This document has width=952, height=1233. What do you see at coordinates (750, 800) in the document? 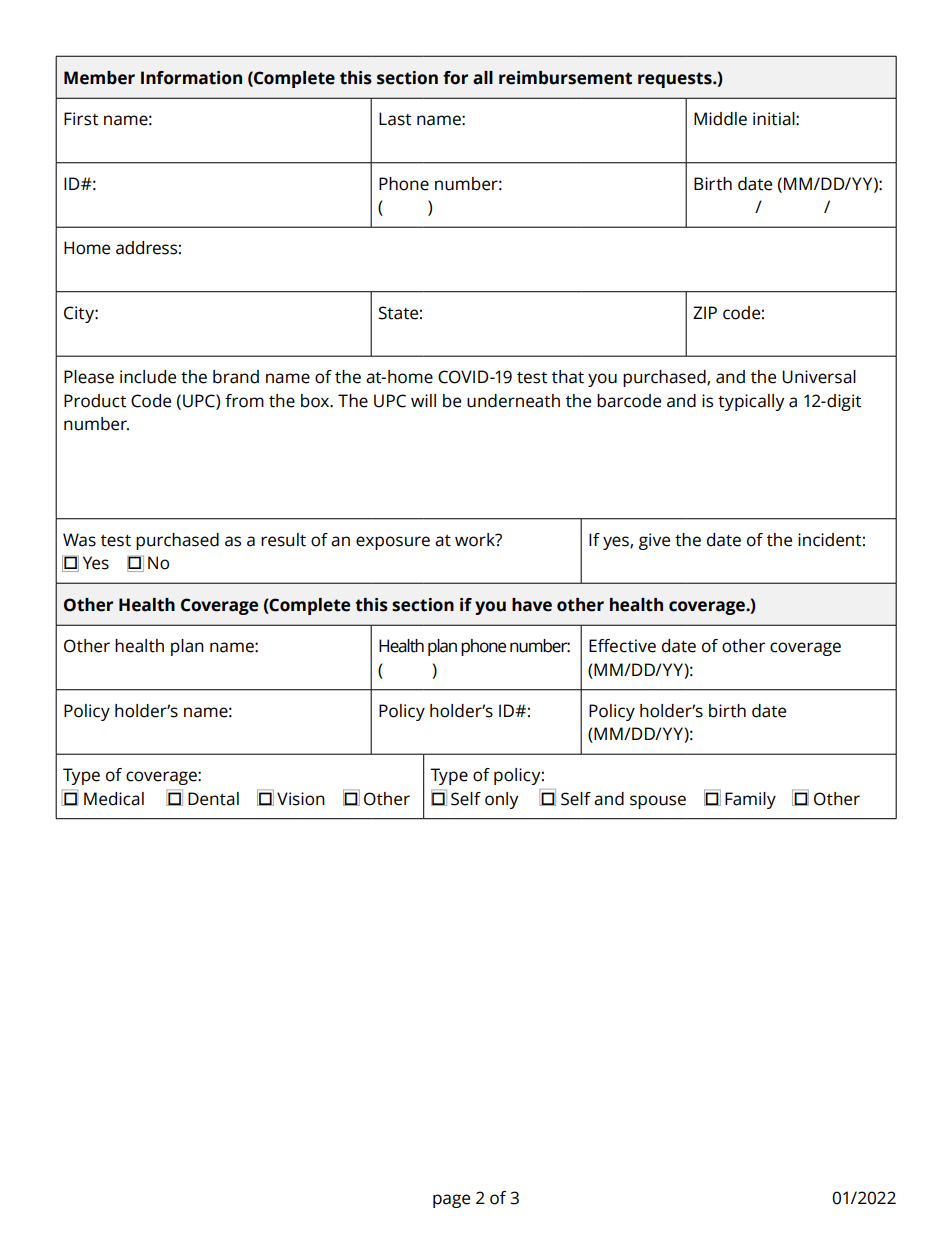
I see `Family` at bounding box center [750, 800].
